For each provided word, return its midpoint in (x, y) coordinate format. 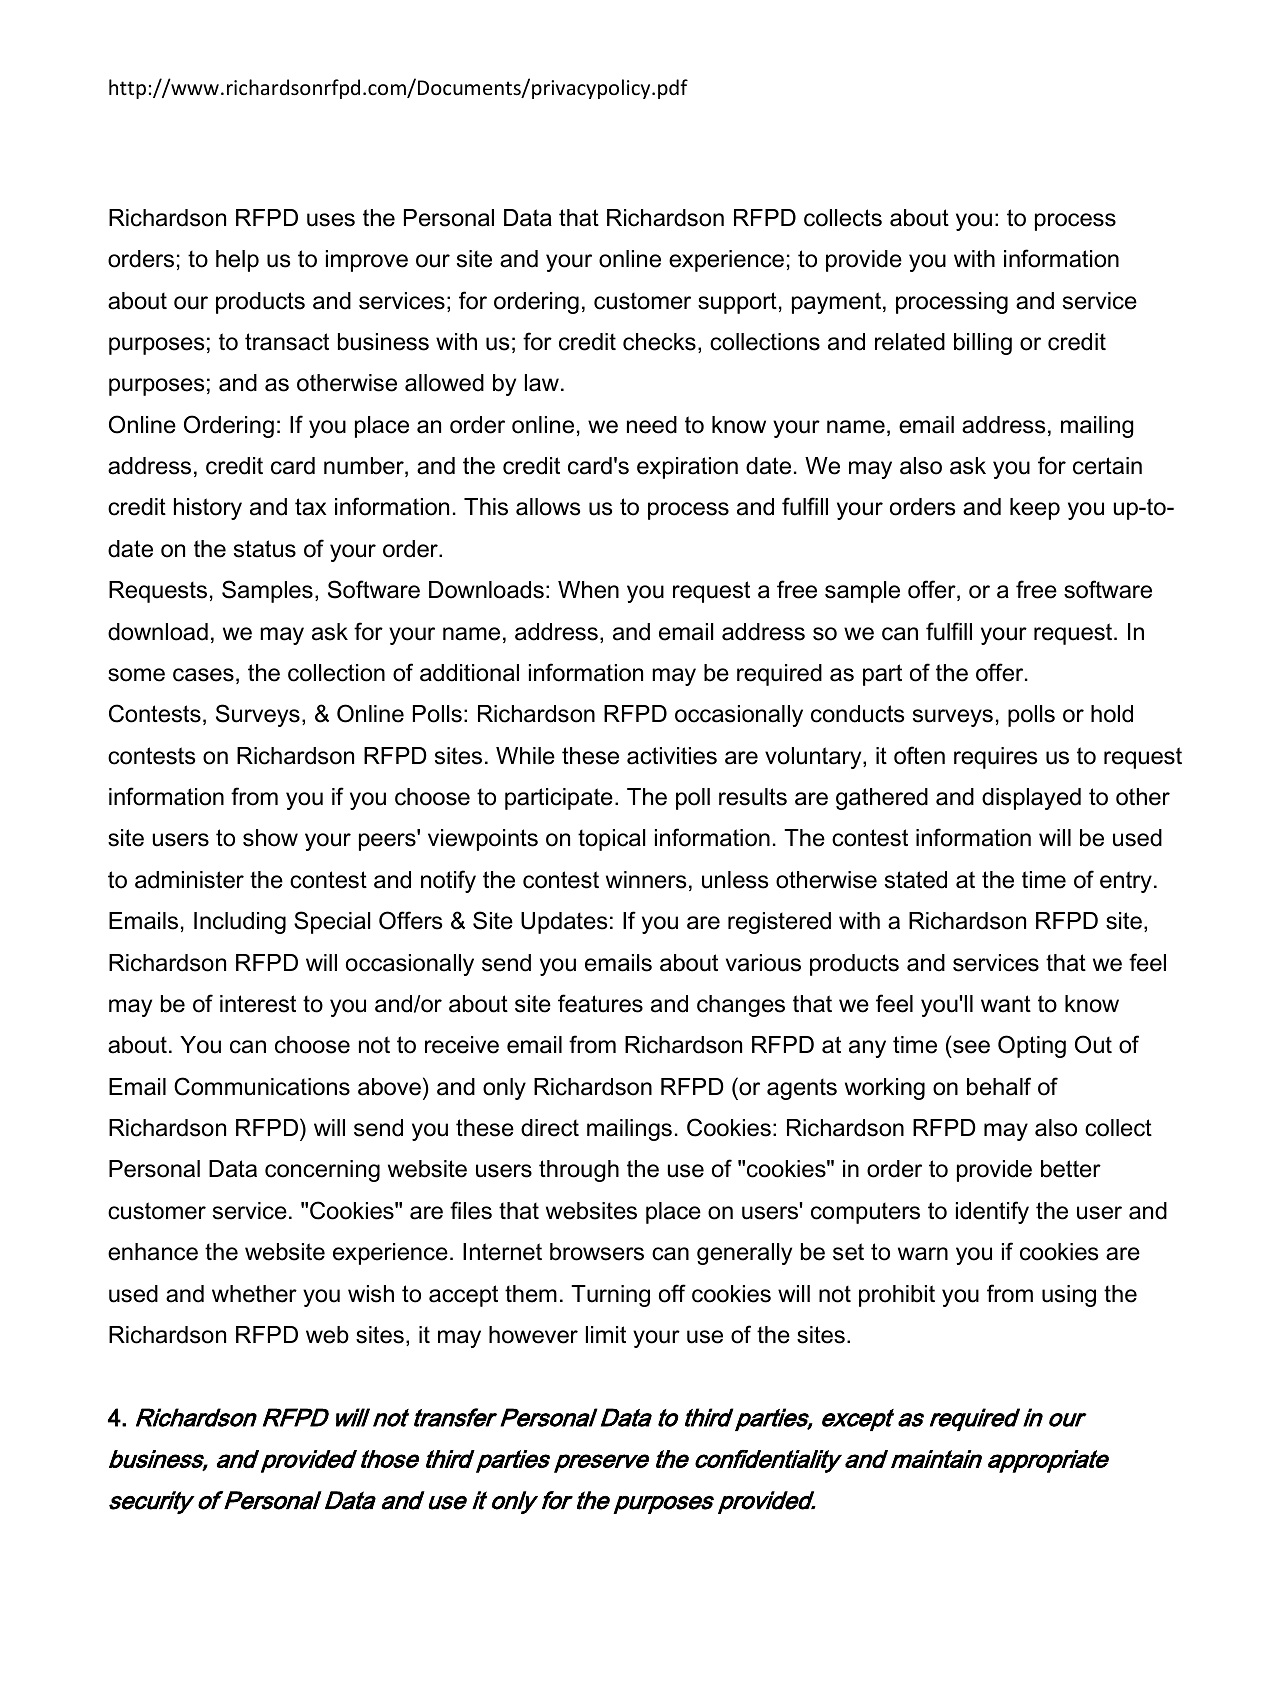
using (1069, 1296)
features (600, 1003)
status (265, 549)
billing (983, 344)
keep (1035, 509)
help (237, 261)
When (588, 590)
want (1006, 1004)
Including (240, 923)
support (737, 303)
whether (254, 1294)
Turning (610, 1296)
